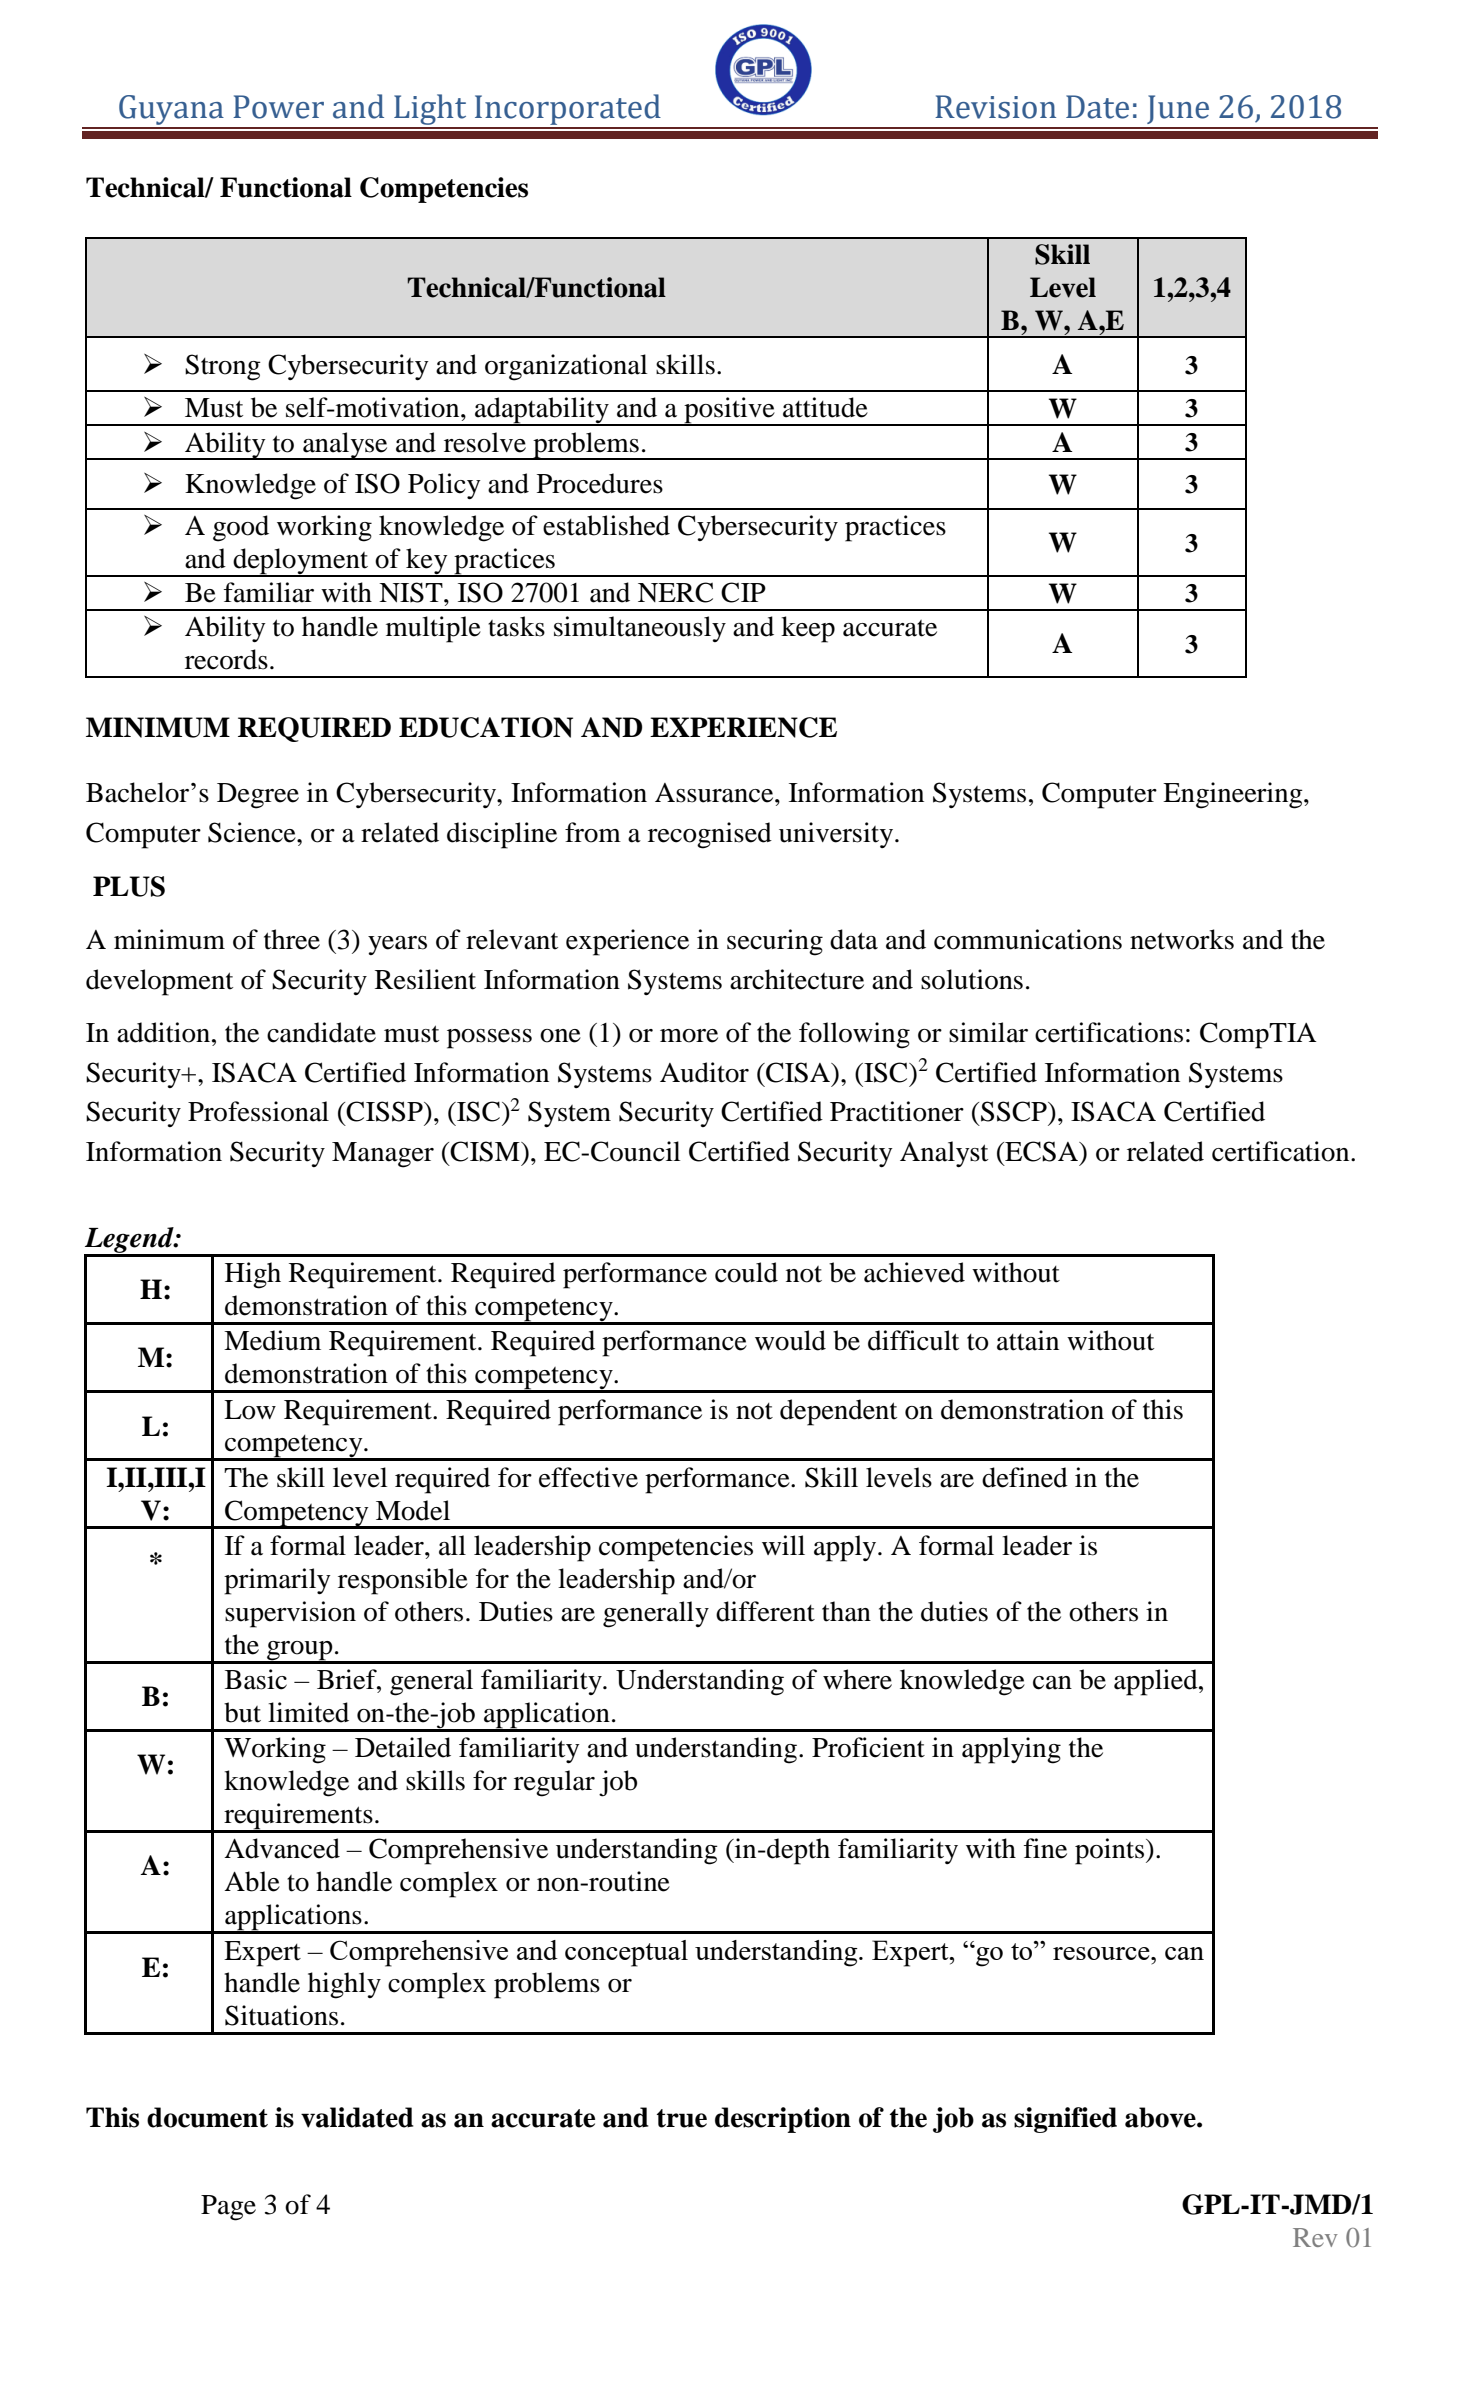 This page has height=2404, width=1460. Describe the element at coordinates (682, 2118) in the page. I see `true` at that location.
